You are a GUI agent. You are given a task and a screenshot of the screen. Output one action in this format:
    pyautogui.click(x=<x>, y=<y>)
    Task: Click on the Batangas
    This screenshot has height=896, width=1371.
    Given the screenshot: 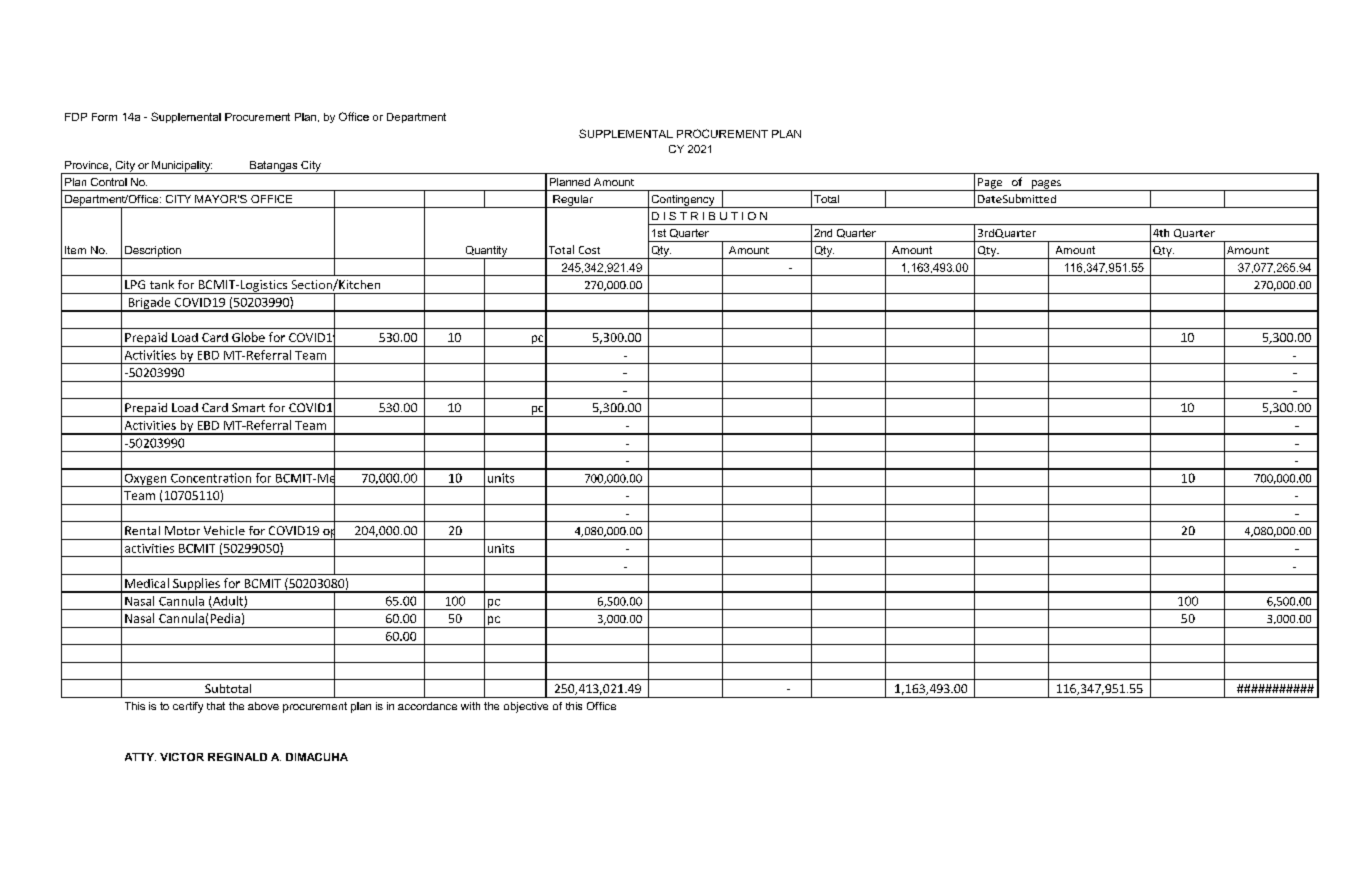 What is the action you would take?
    pyautogui.click(x=273, y=167)
